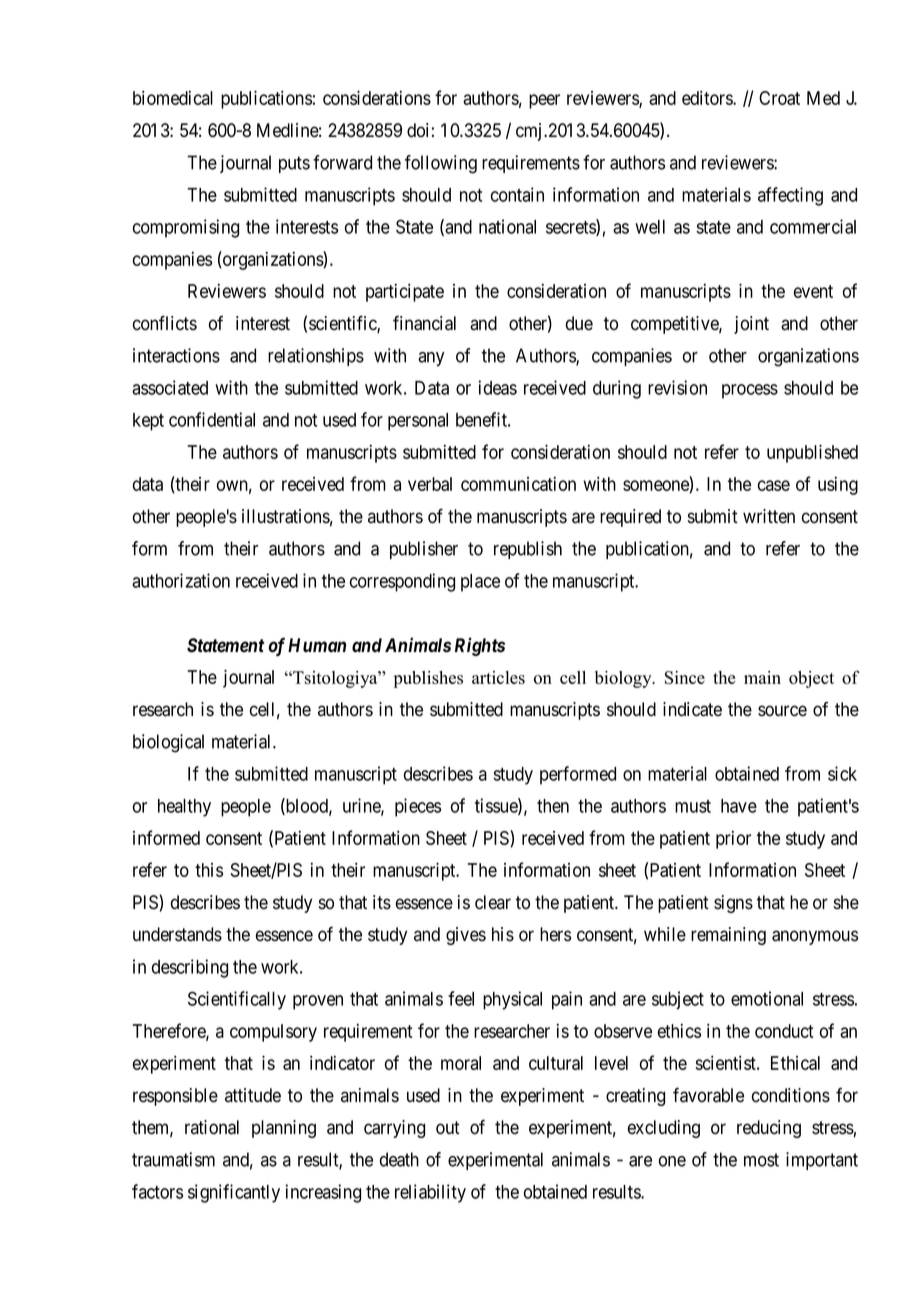  Describe the element at coordinates (544, 101) in the page. I see `peer` at that location.
